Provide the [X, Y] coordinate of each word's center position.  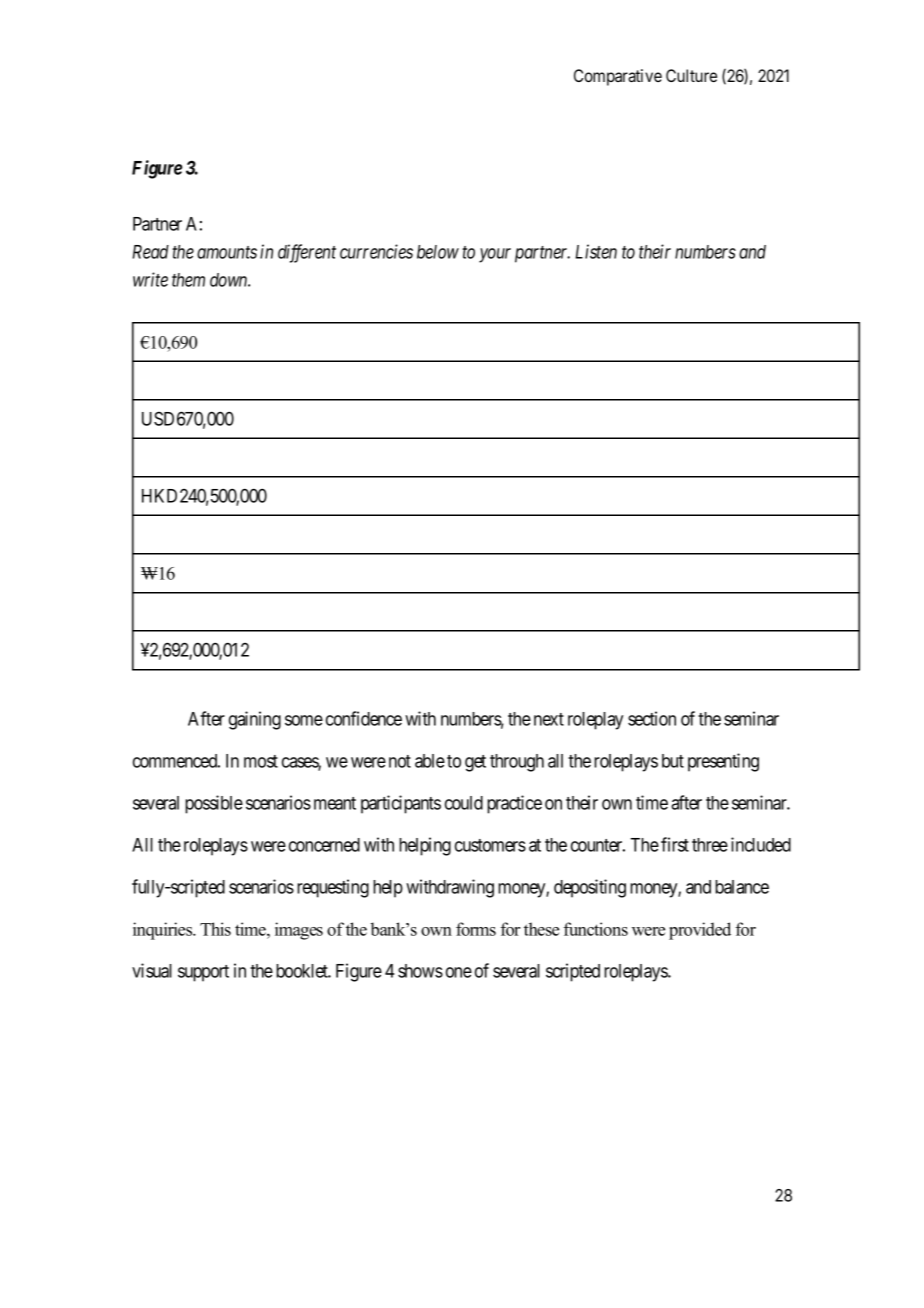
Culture [691, 75]
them [188, 280]
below [438, 252]
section [652, 718]
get [475, 763]
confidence [364, 718]
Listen [596, 251]
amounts [227, 252]
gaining [255, 720]
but [673, 761]
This [215, 929]
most [261, 761]
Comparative [618, 77]
